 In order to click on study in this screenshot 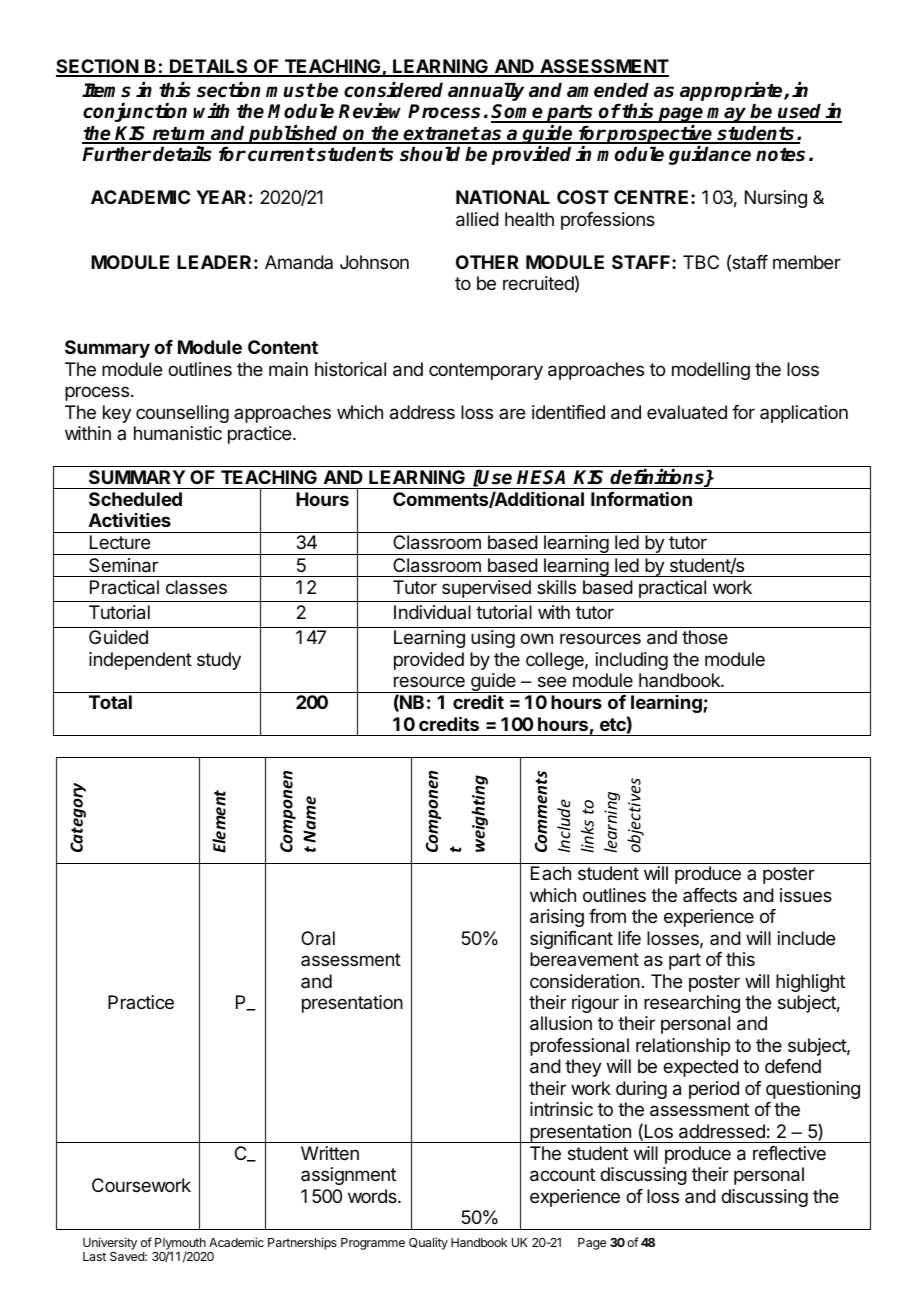, I will do `click(219, 661)`.
